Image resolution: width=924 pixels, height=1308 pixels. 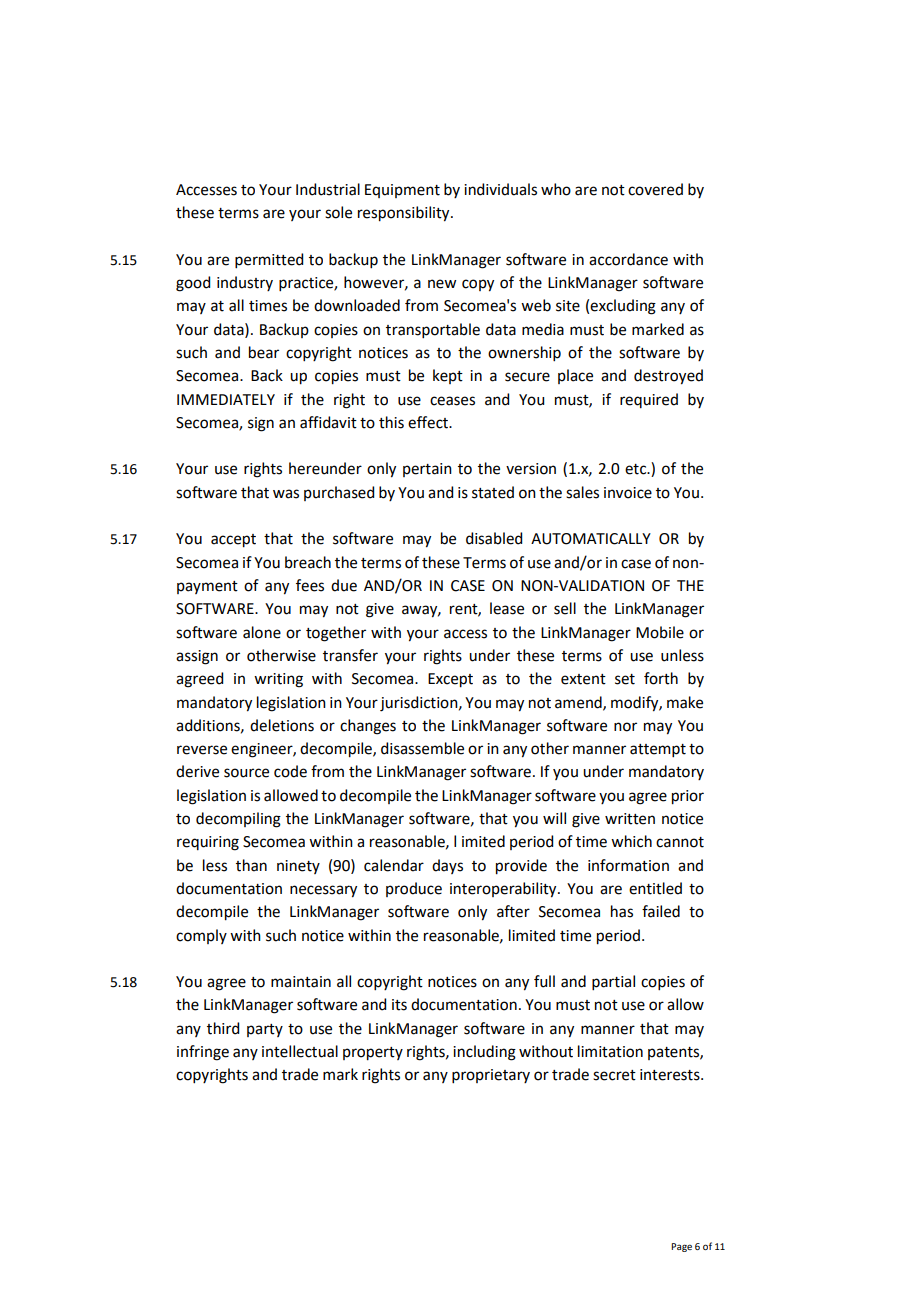 I want to click on maintain, so click(x=301, y=982).
